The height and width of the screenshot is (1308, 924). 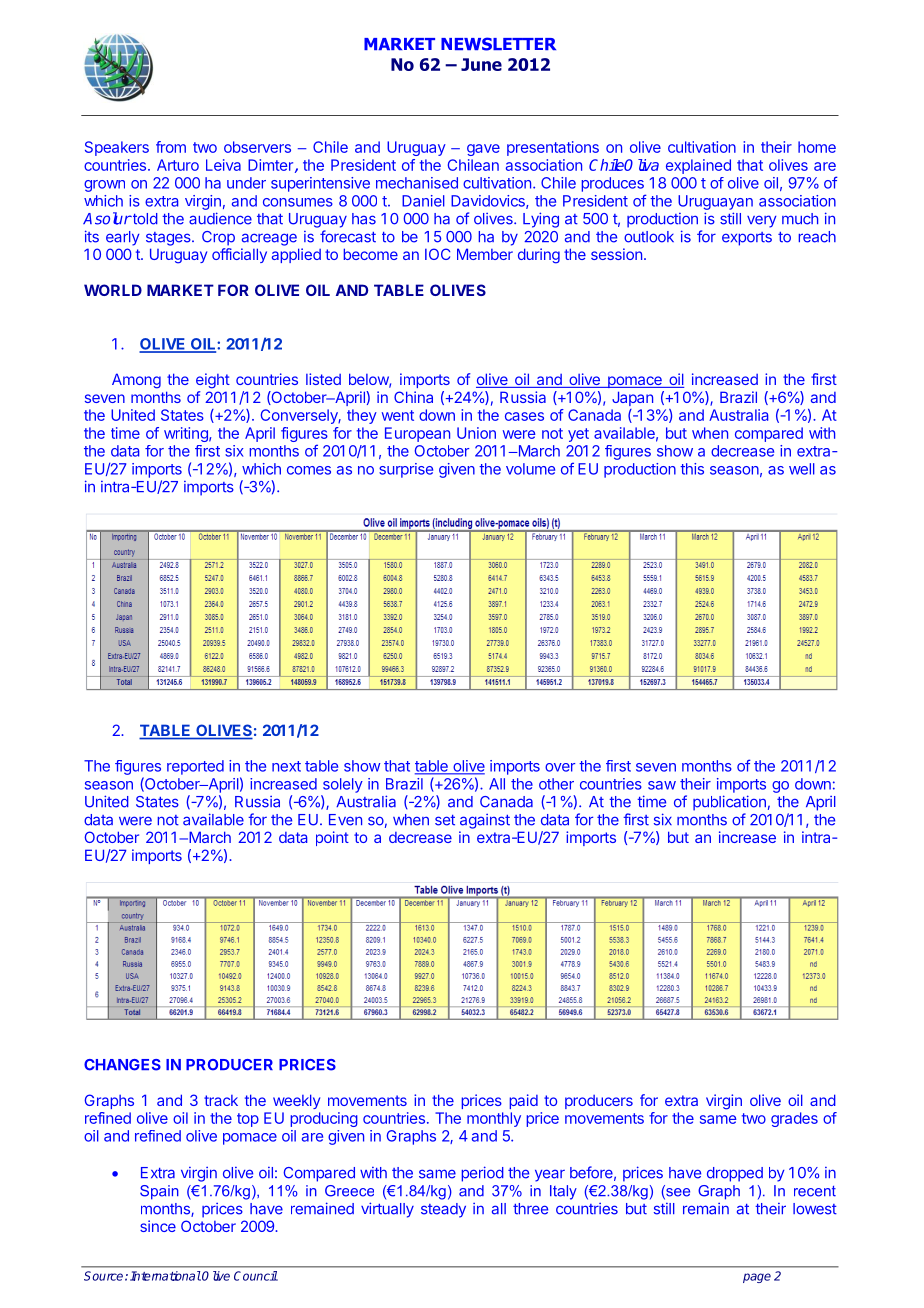 I want to click on from, so click(x=171, y=147).
